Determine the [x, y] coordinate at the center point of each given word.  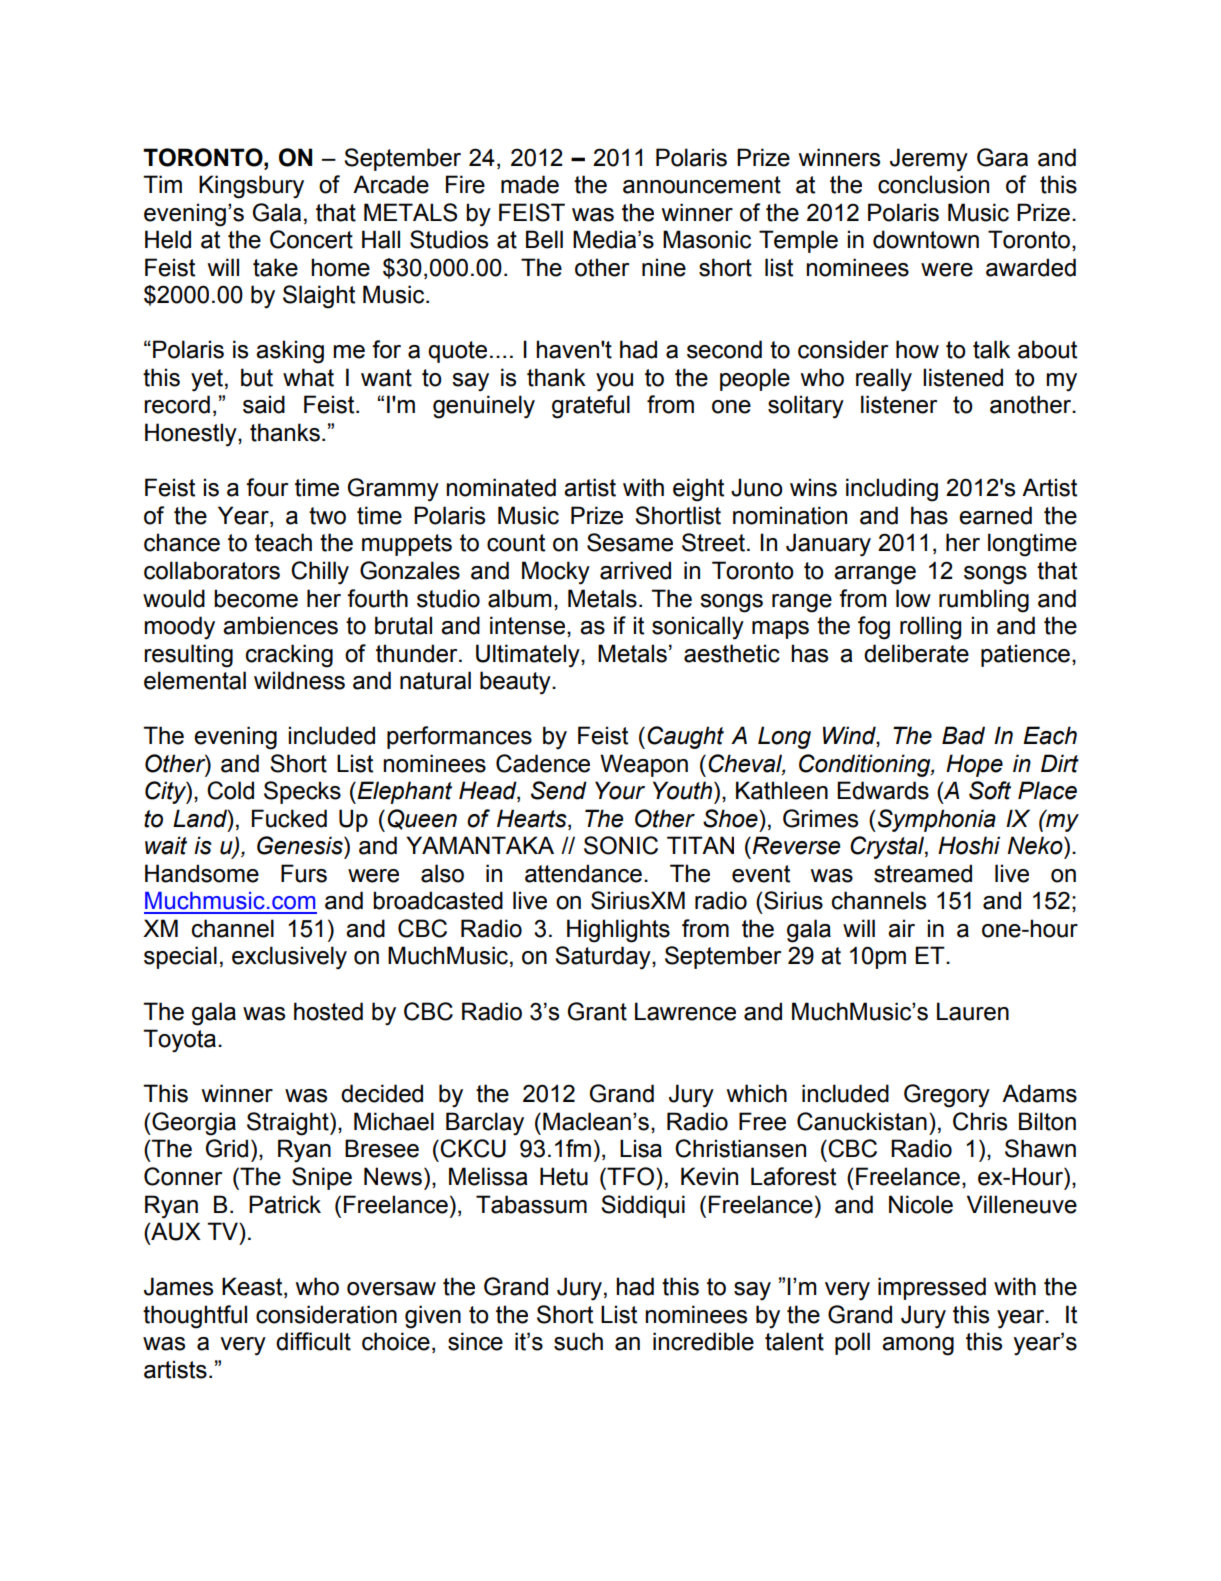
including [892, 490]
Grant [597, 1011]
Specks [302, 792]
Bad [963, 735]
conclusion [933, 184]
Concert [311, 239]
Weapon [644, 765]
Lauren [973, 1011]
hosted [328, 1011]
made [530, 184]
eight [698, 490]
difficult [313, 1341]
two [327, 516]
